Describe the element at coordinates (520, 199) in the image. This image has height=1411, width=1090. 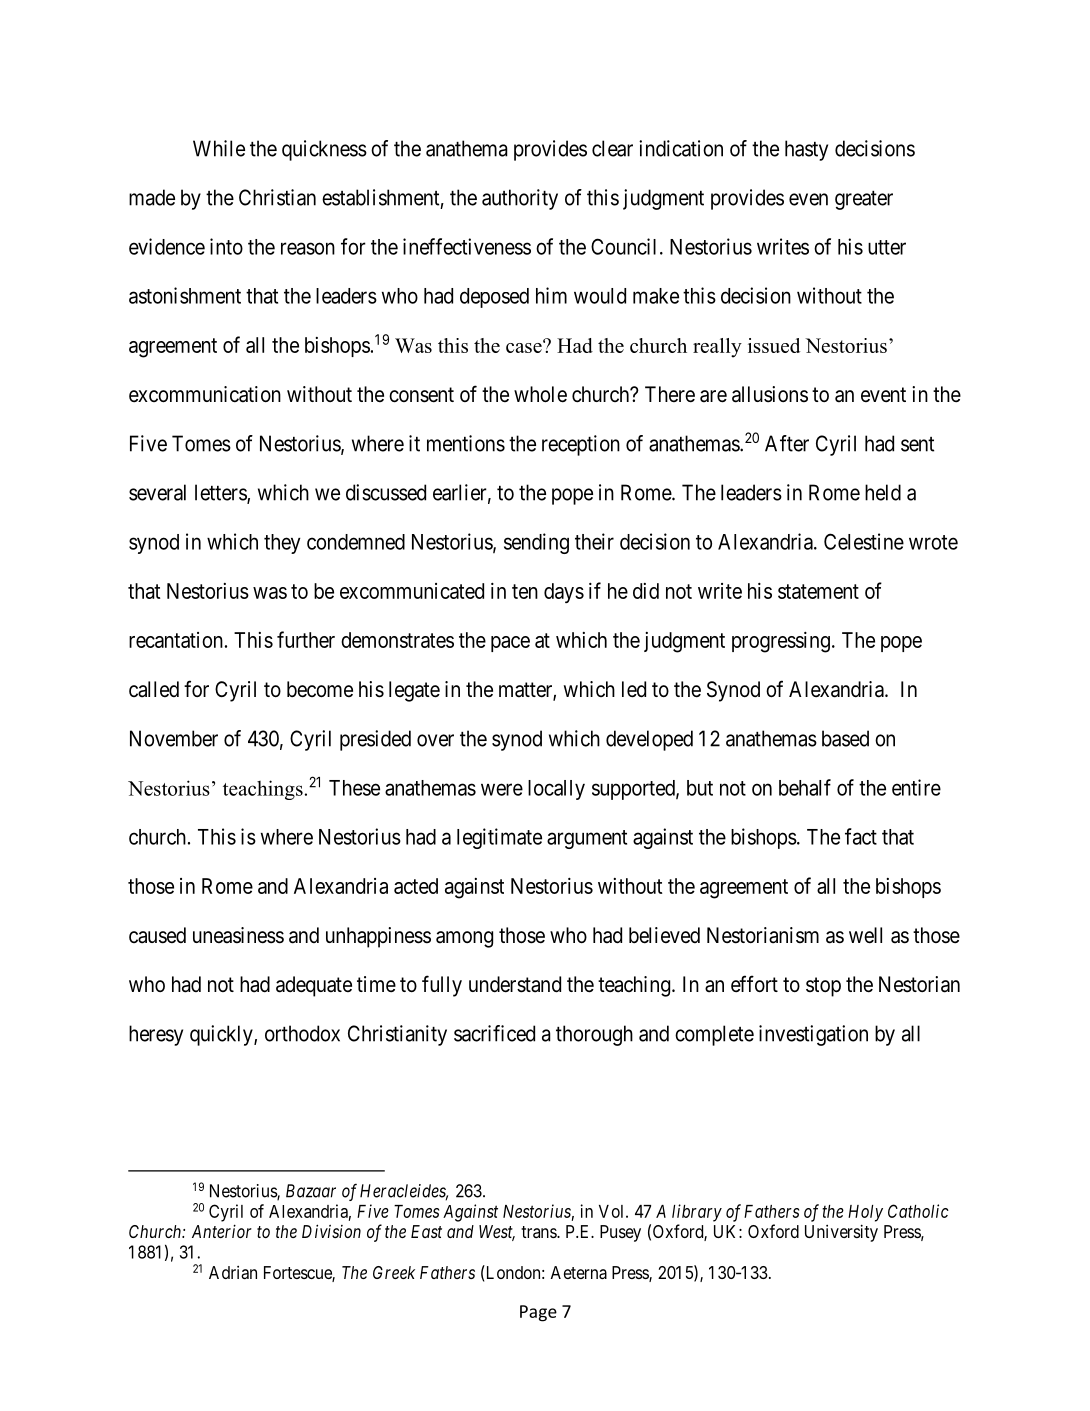
I see `authority` at that location.
